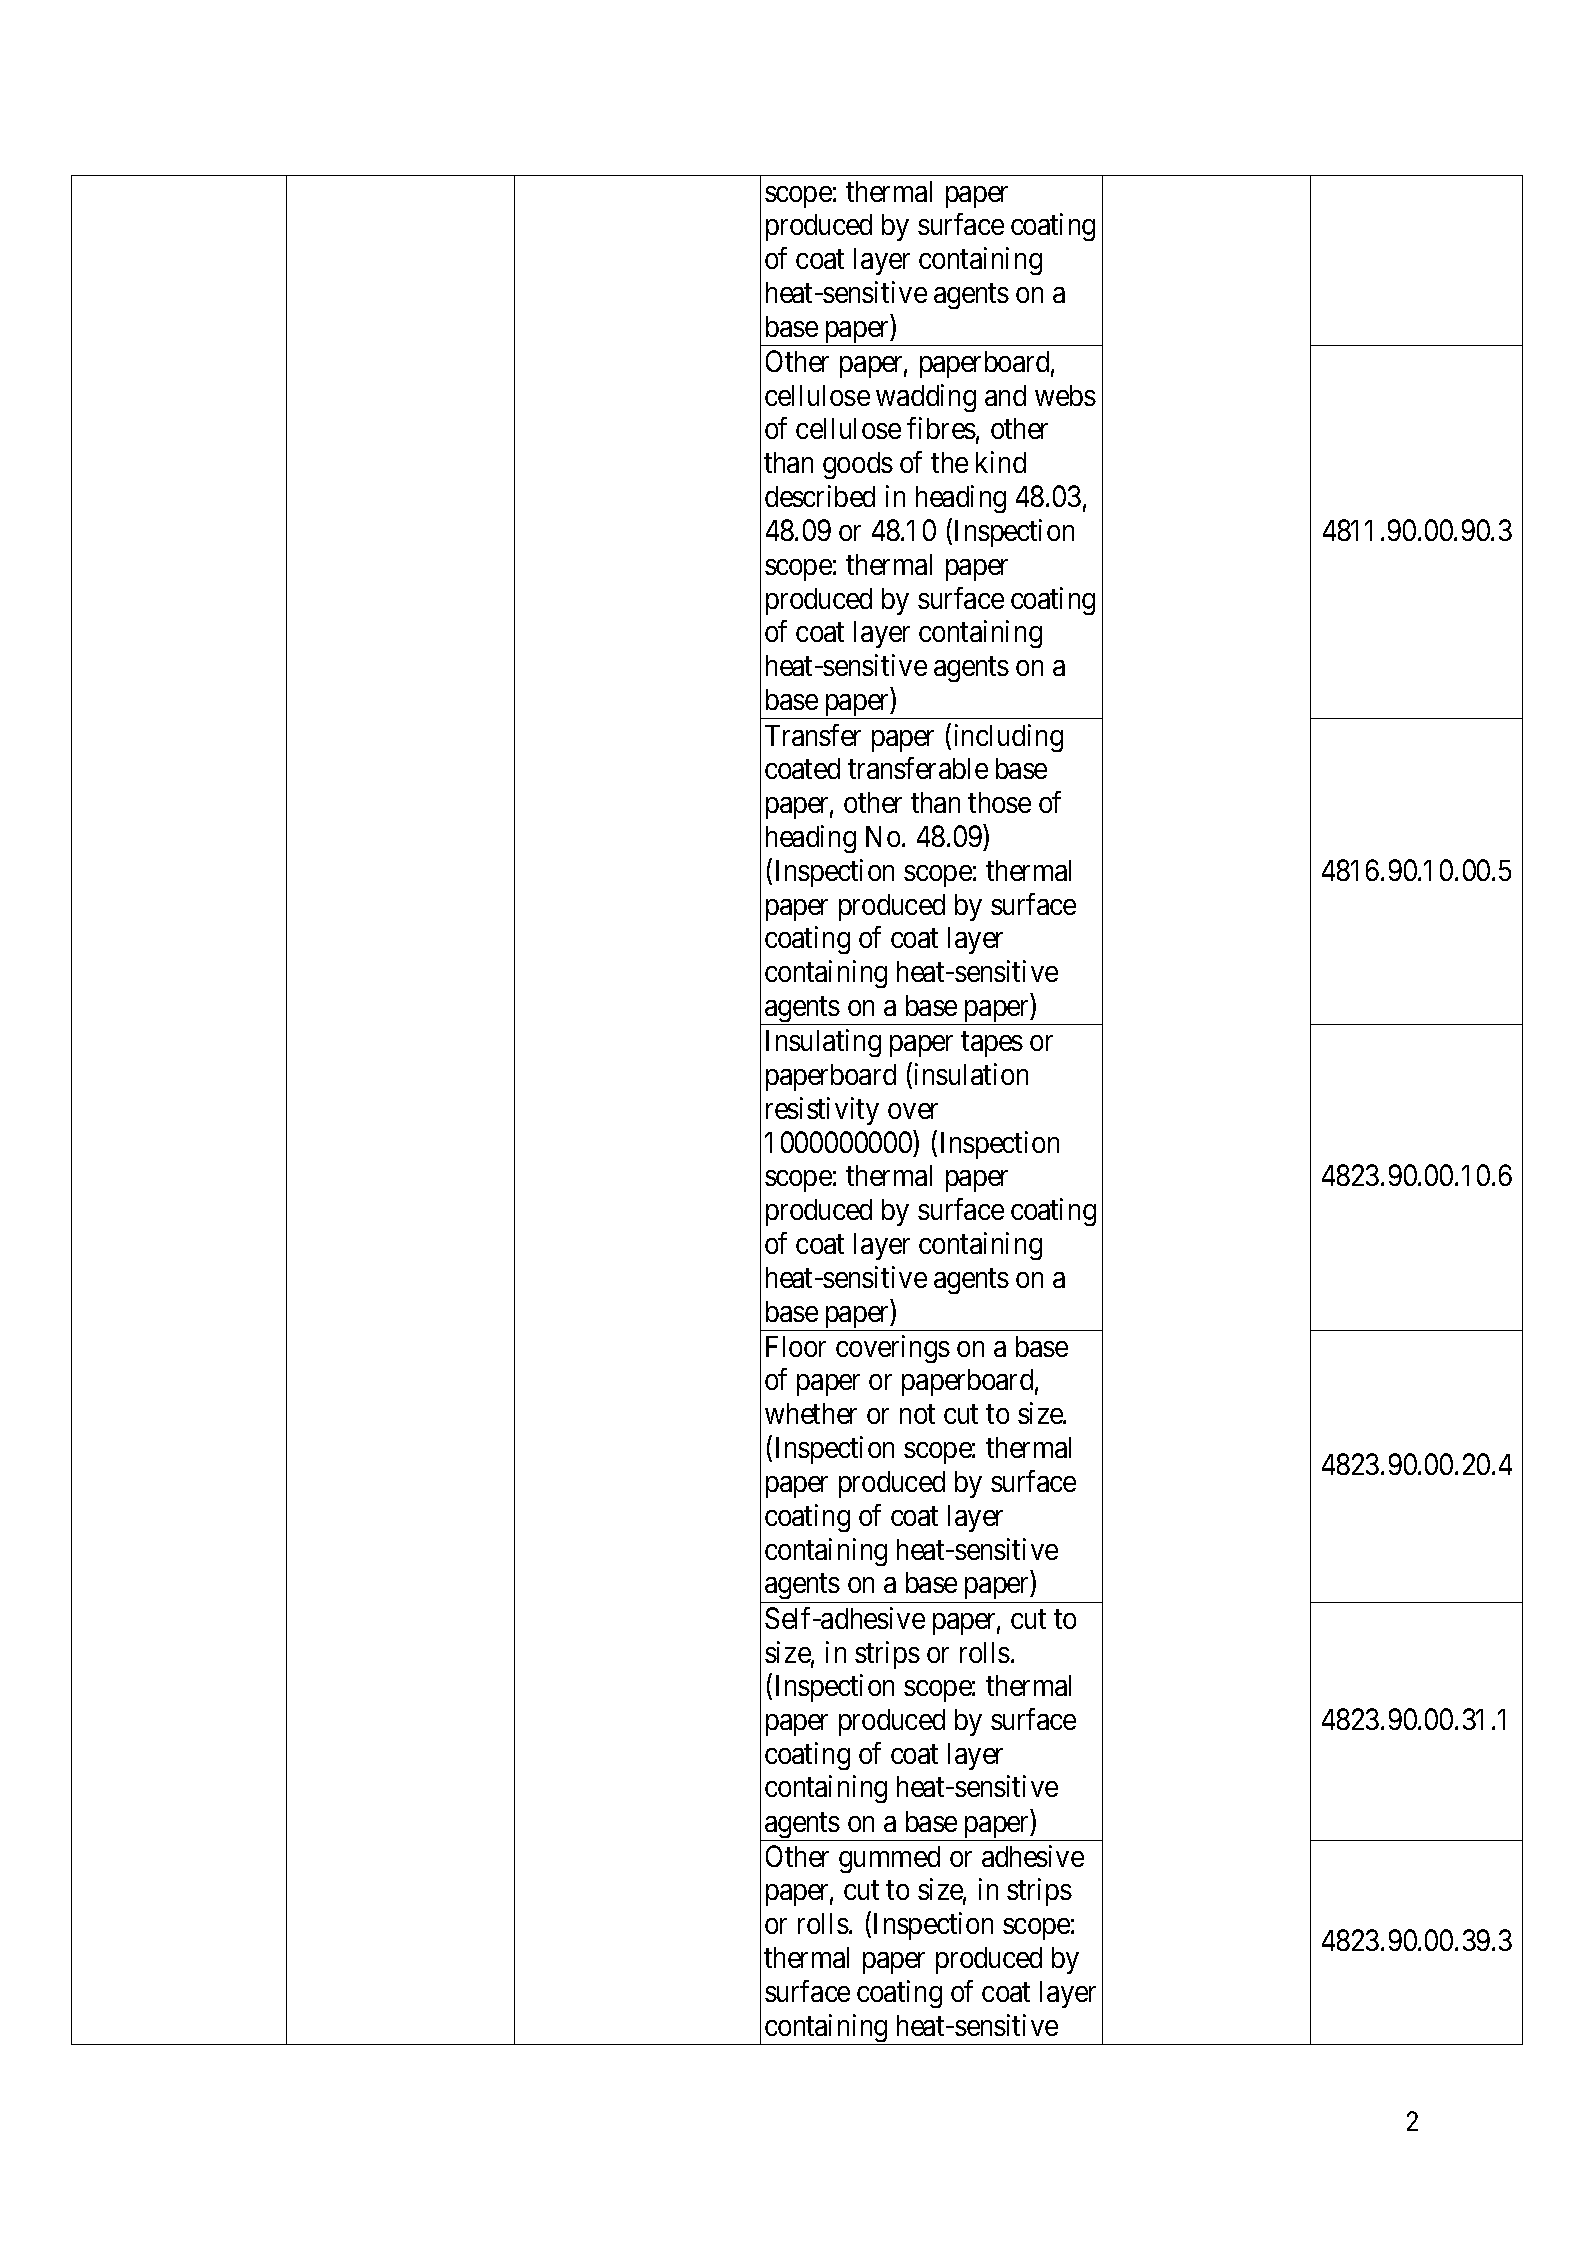 This image has width=1593, height=2252. Describe the element at coordinates (796, 1346) in the image. I see `Floor` at that location.
